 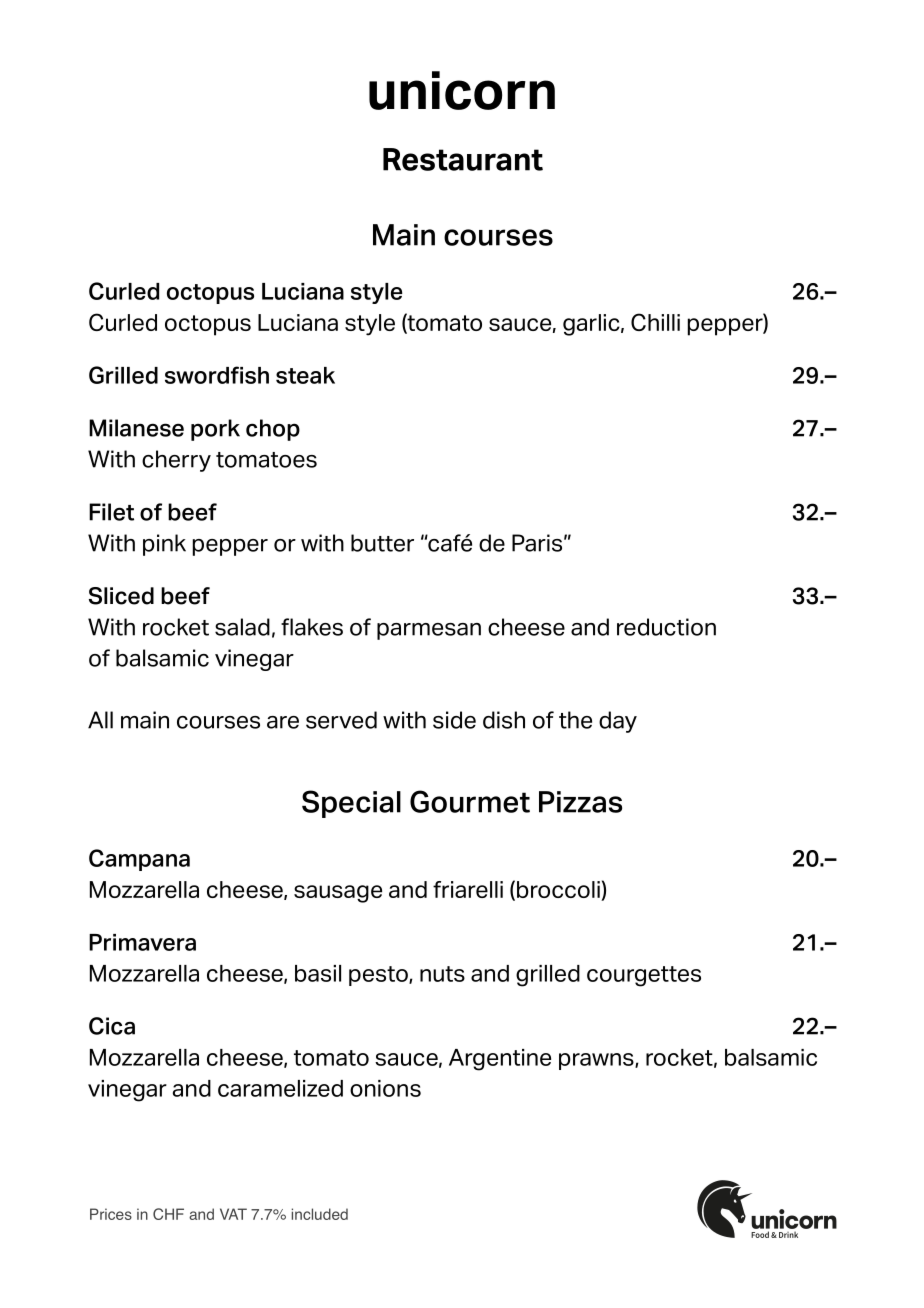 What do you see at coordinates (305, 375) in the page?
I see `steak` at bounding box center [305, 375].
